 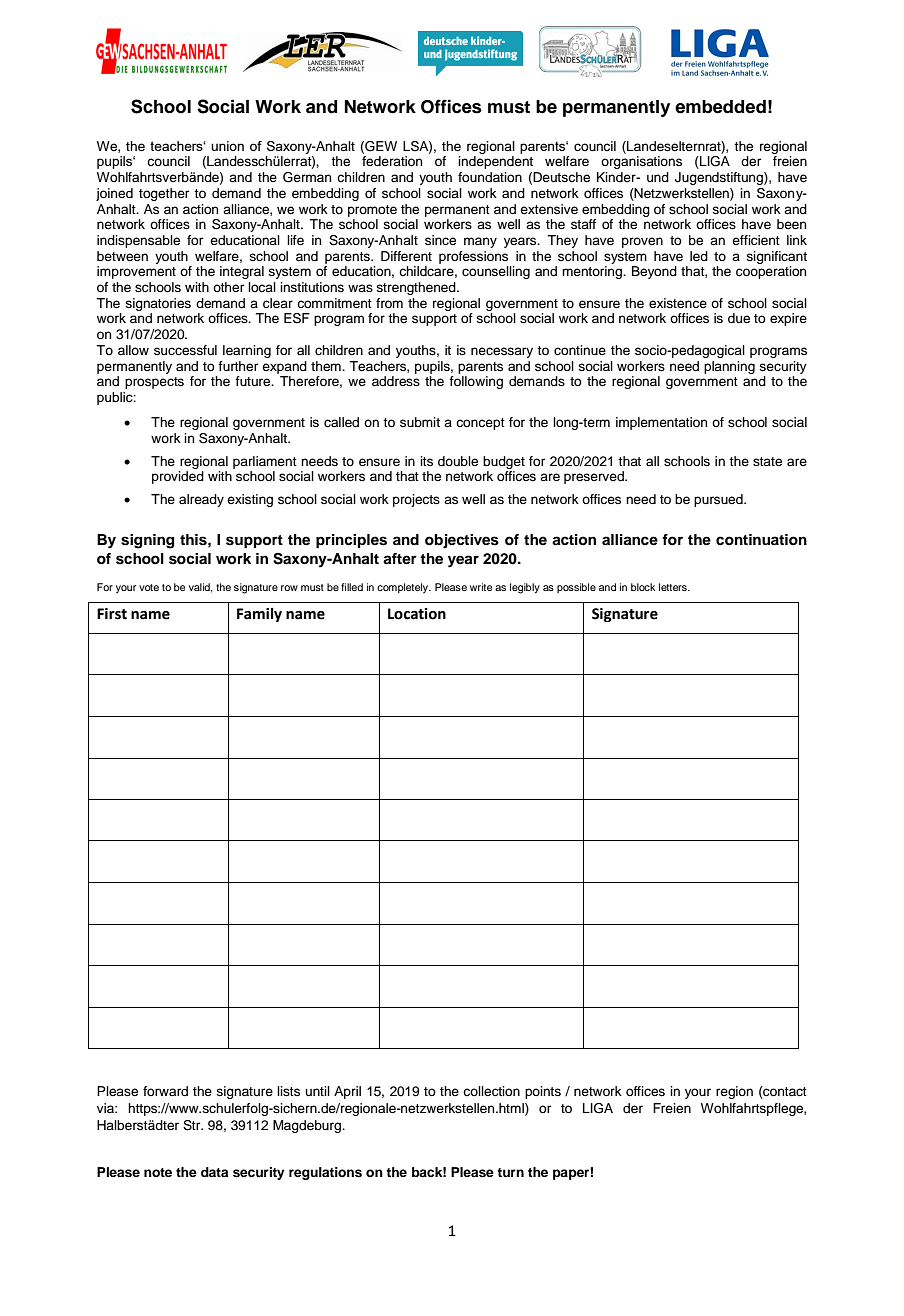 I want to click on embedded, so click(x=720, y=107).
